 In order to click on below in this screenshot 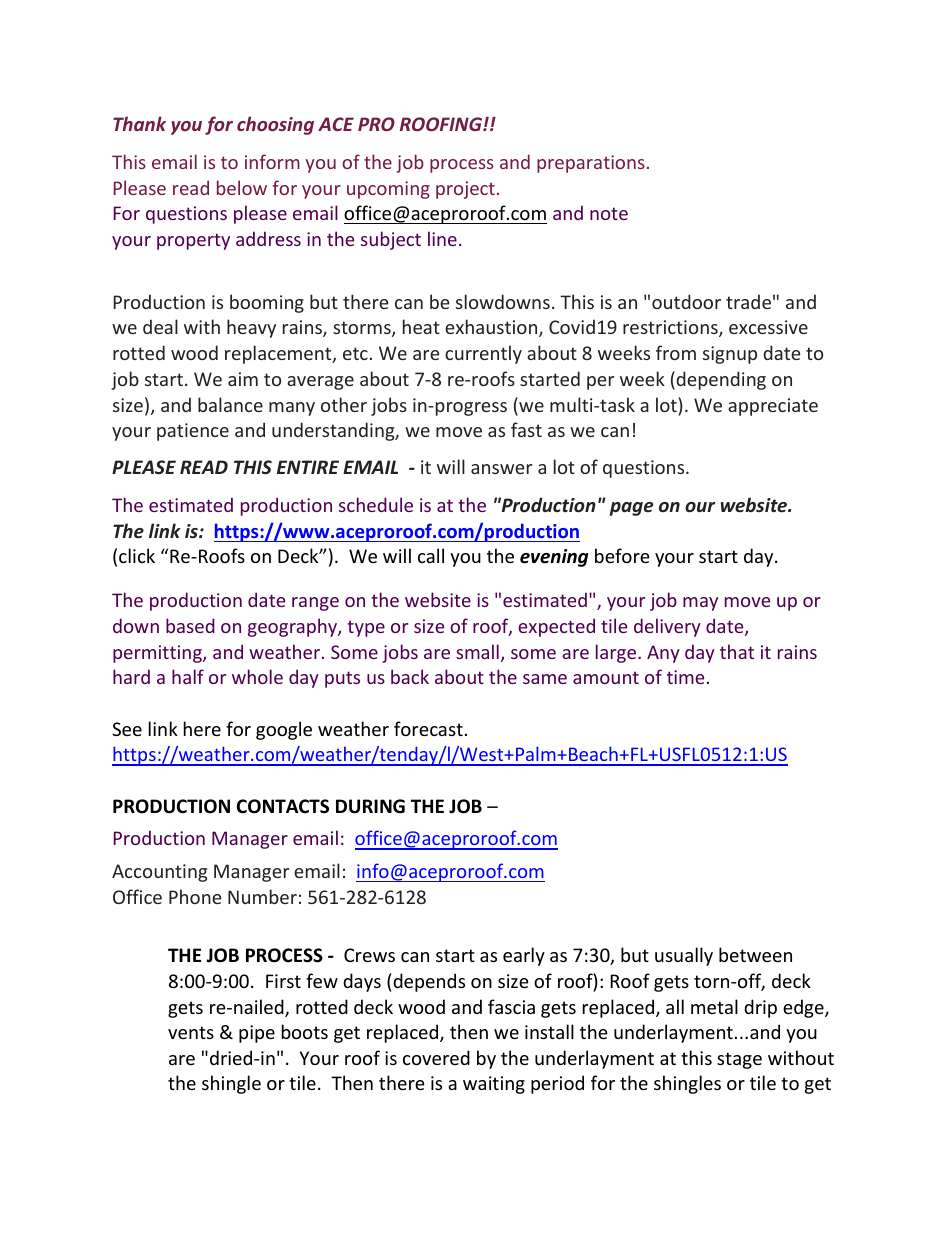, I will do `click(242, 187)`.
